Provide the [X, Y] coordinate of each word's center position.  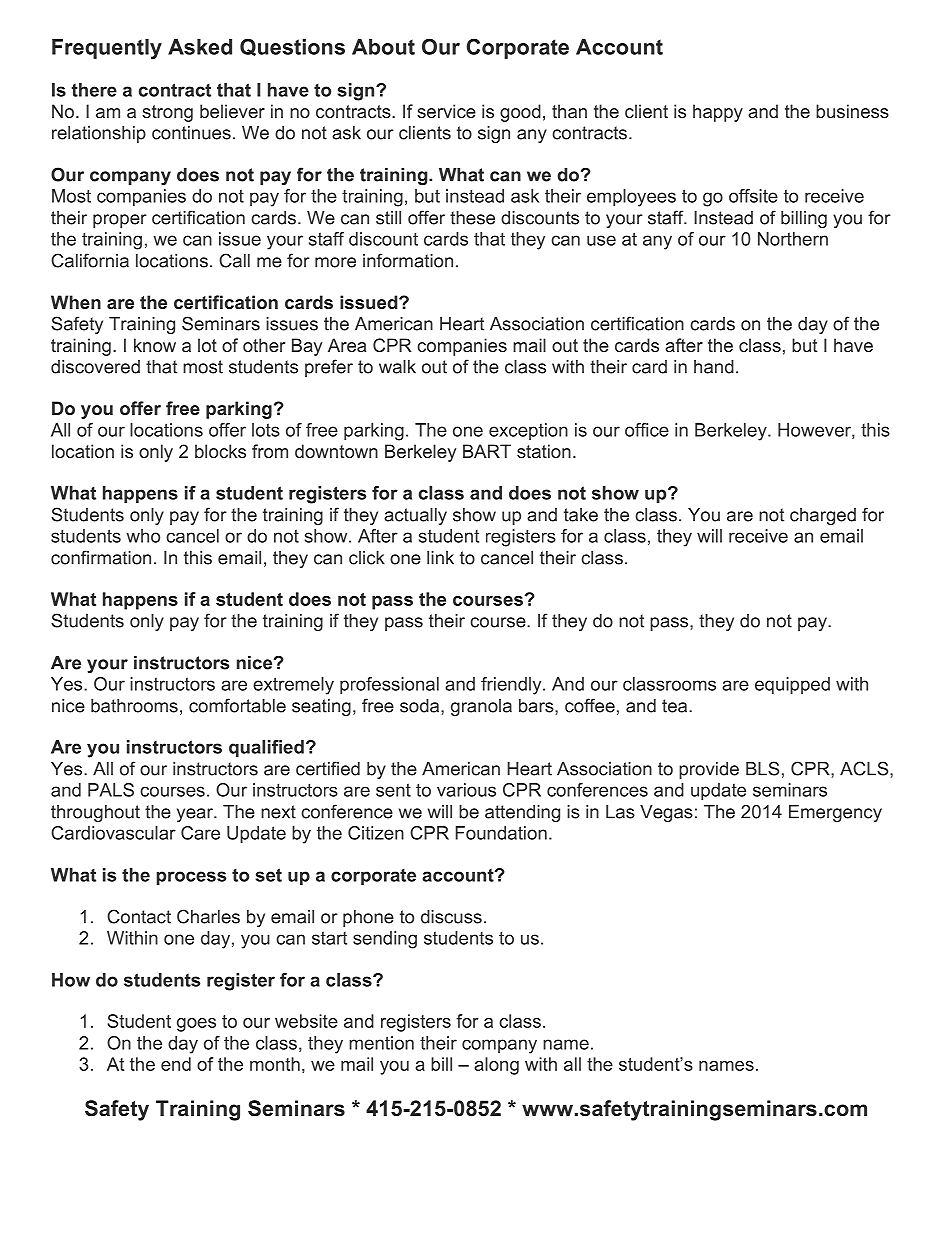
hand [714, 367]
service [446, 111]
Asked [200, 47]
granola [481, 707]
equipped [792, 685]
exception [528, 431]
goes [196, 1025]
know [155, 345]
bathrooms [134, 706]
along [496, 1066]
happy [718, 113]
